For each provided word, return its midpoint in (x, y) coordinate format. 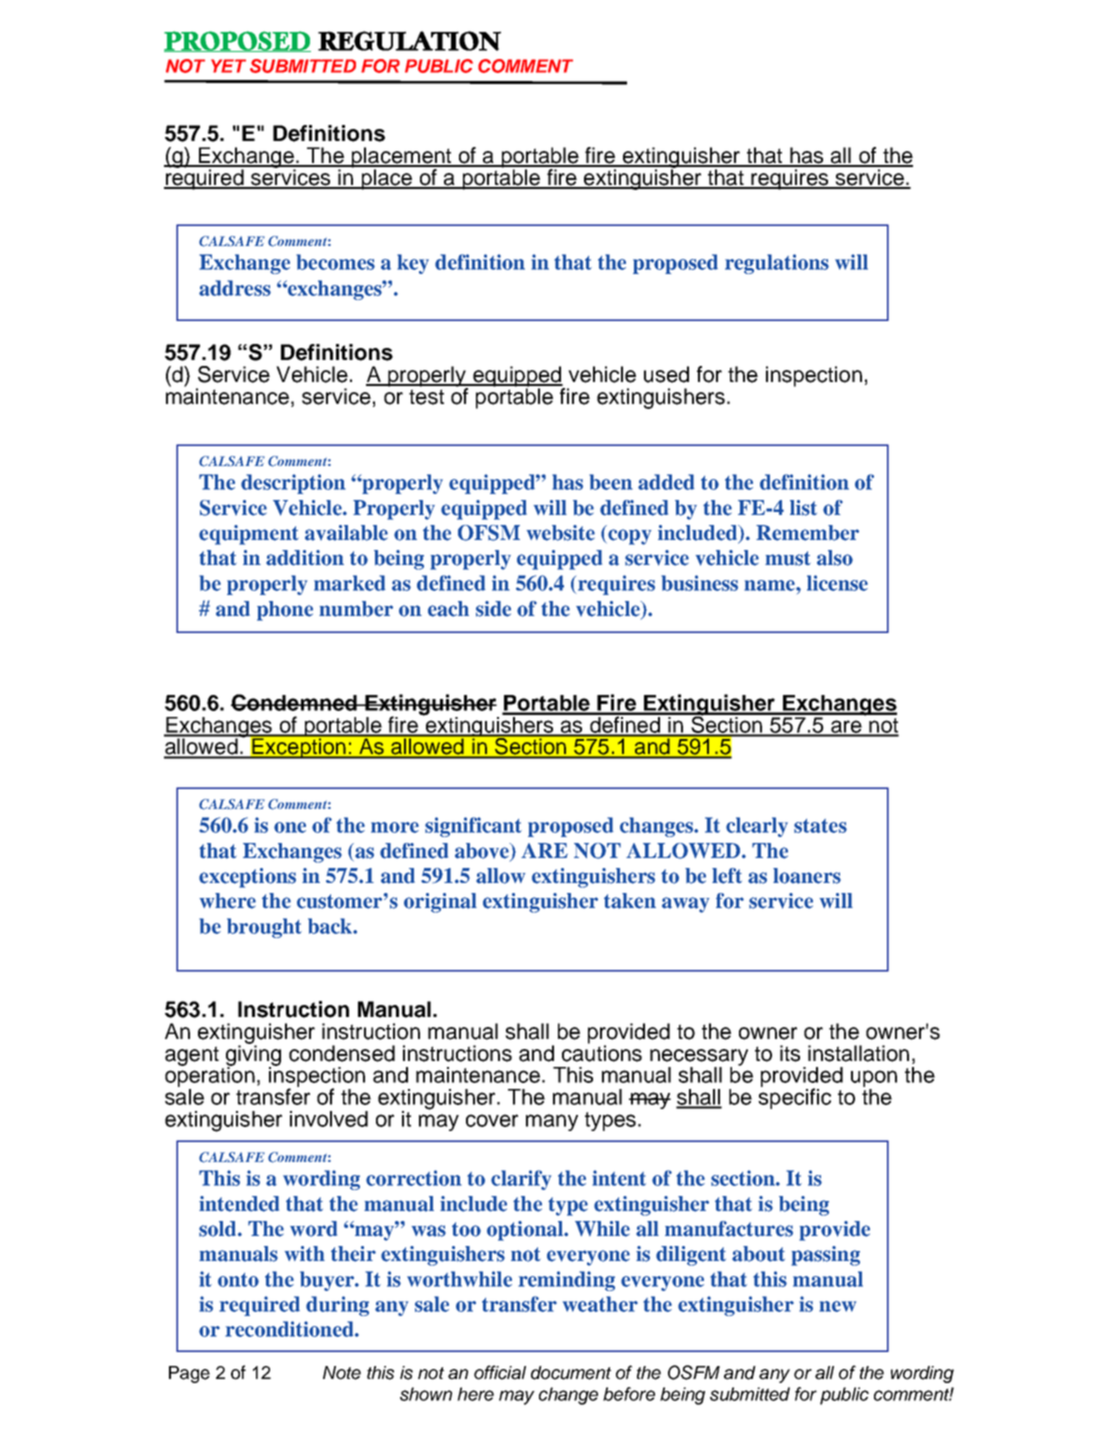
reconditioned (290, 1329)
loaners (807, 876)
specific (794, 1097)
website (561, 533)
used (666, 374)
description (293, 484)
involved (329, 1119)
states (820, 826)
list (803, 508)
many (552, 1122)
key (413, 264)
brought (264, 928)
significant (473, 827)
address (235, 288)
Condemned (295, 702)
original (440, 903)
